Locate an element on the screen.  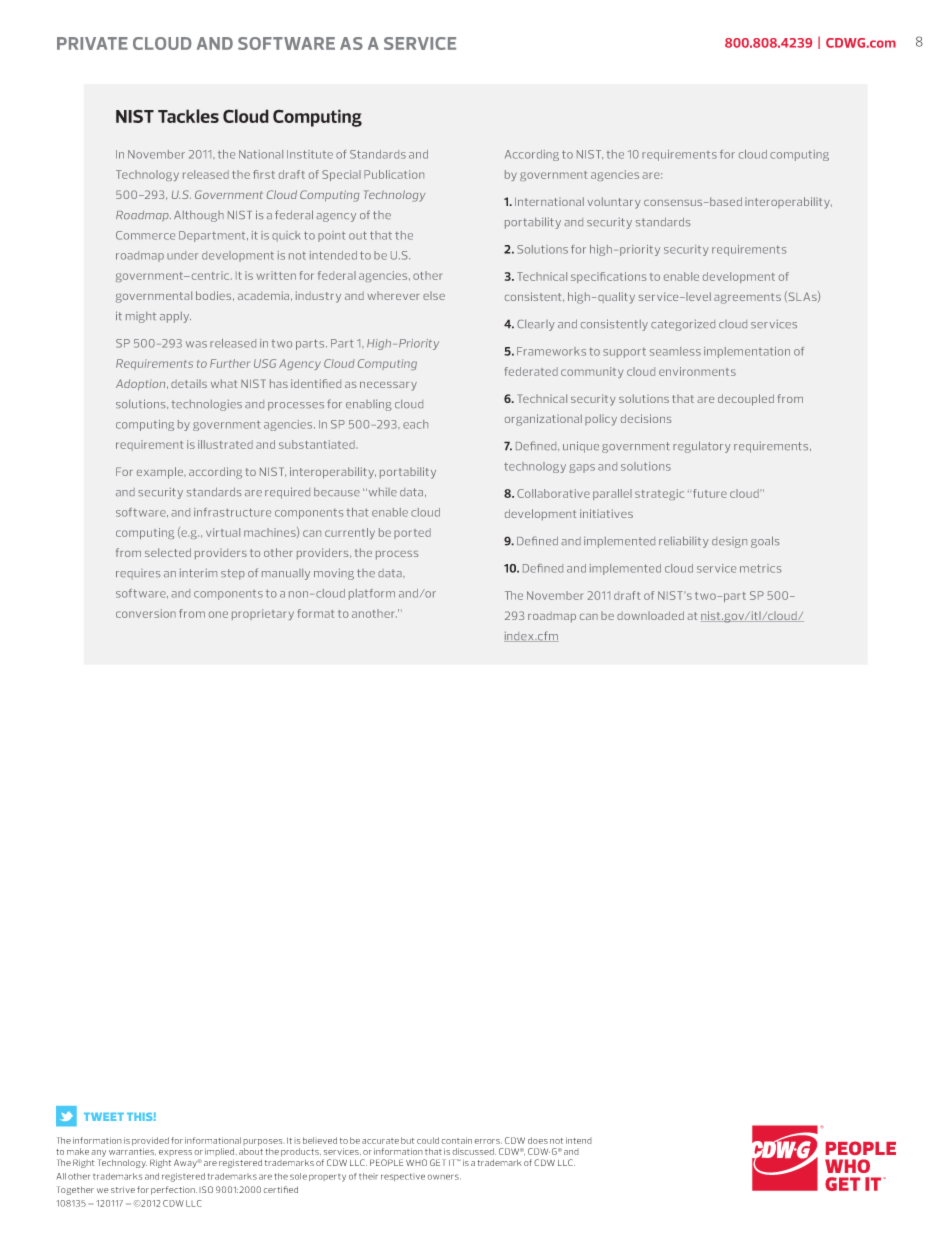
TWEET is located at coordinates (104, 1117).
